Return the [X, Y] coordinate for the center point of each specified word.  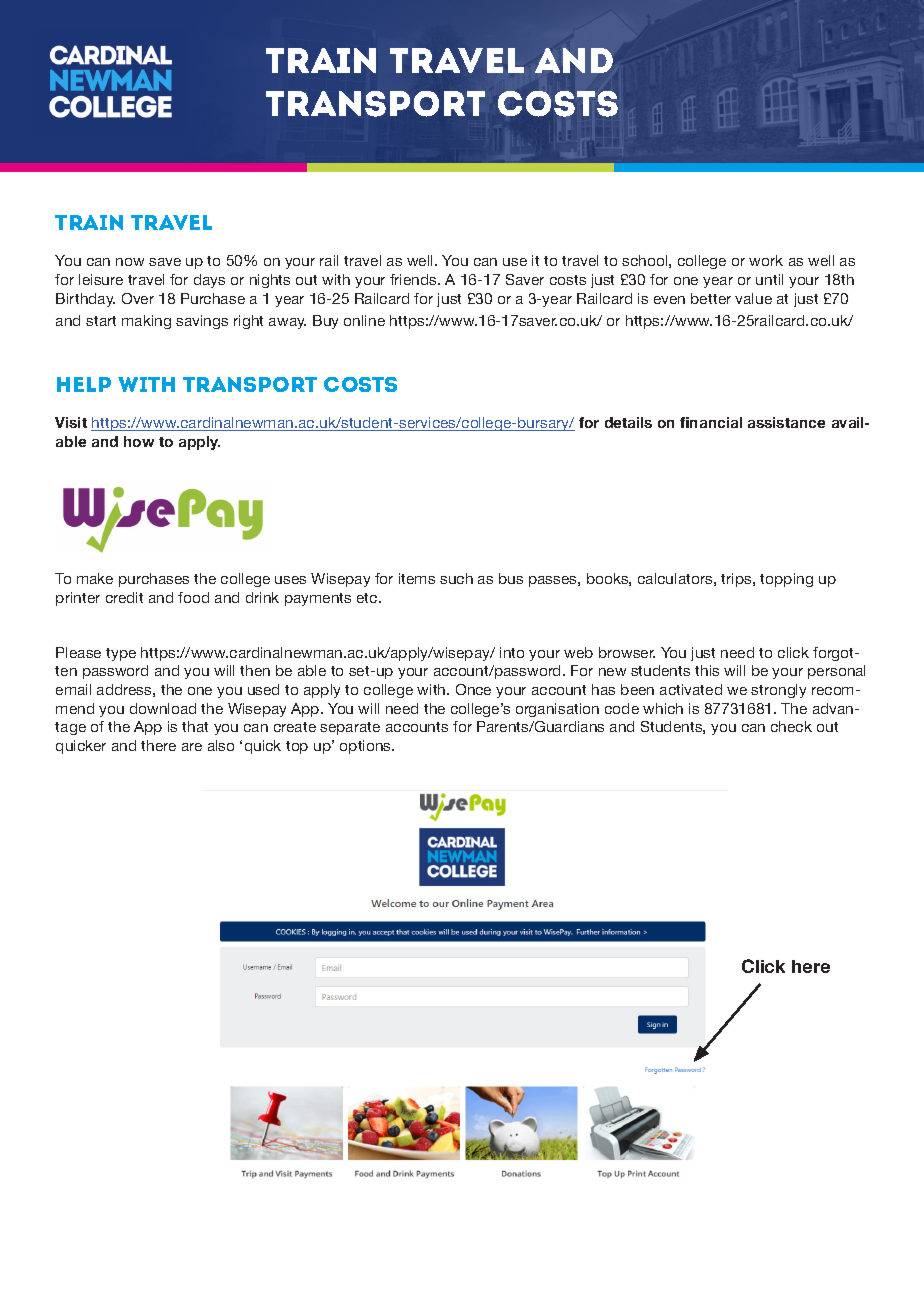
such [456, 578]
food [193, 597]
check [791, 726]
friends [414, 279]
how [139, 441]
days [209, 281]
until [769, 279]
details [628, 422]
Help [84, 384]
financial [711, 422]
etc [368, 598]
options [367, 747]
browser [627, 652]
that [195, 726]
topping [786, 580]
